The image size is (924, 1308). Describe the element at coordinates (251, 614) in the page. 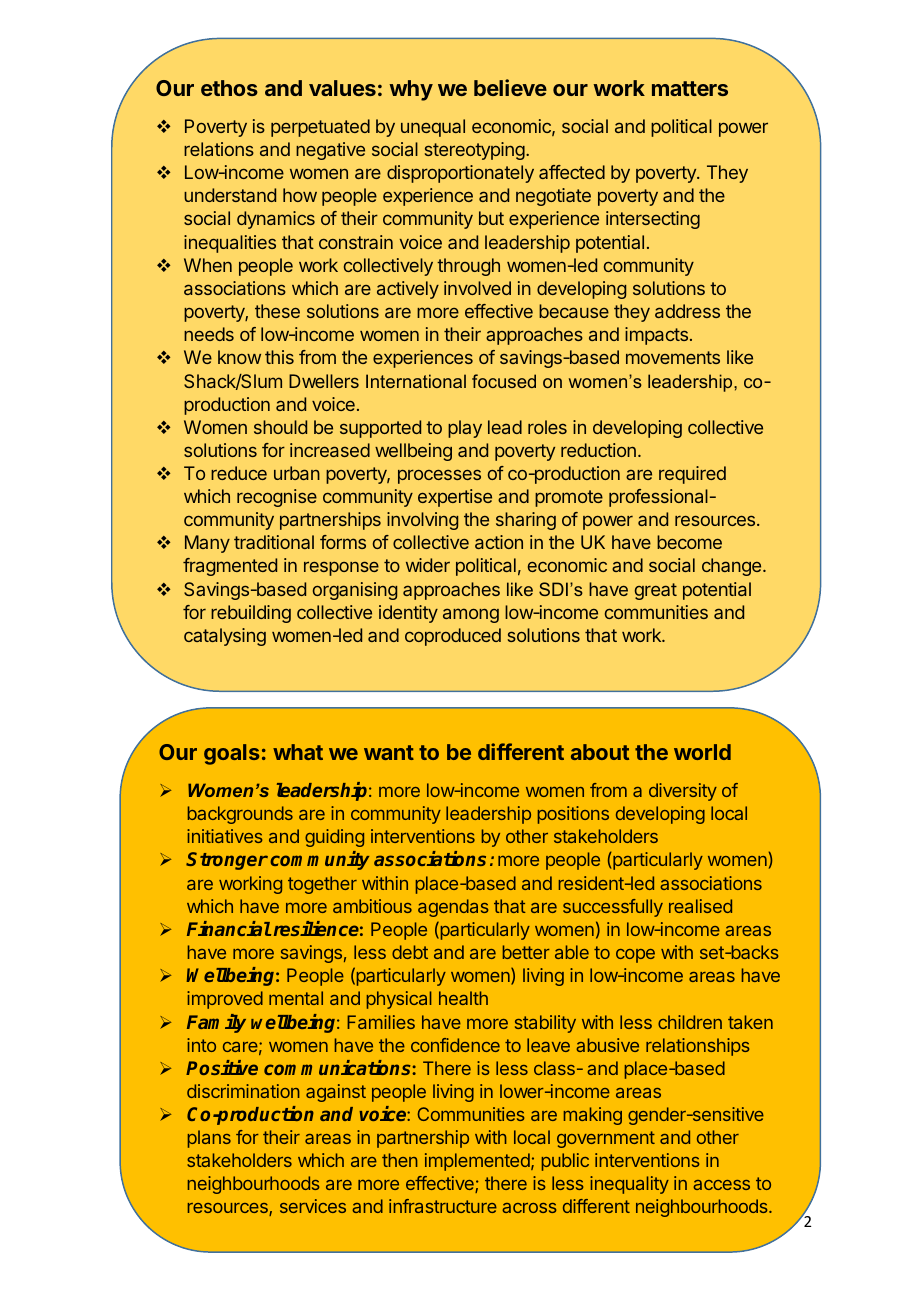

I see `rebuilding` at that location.
